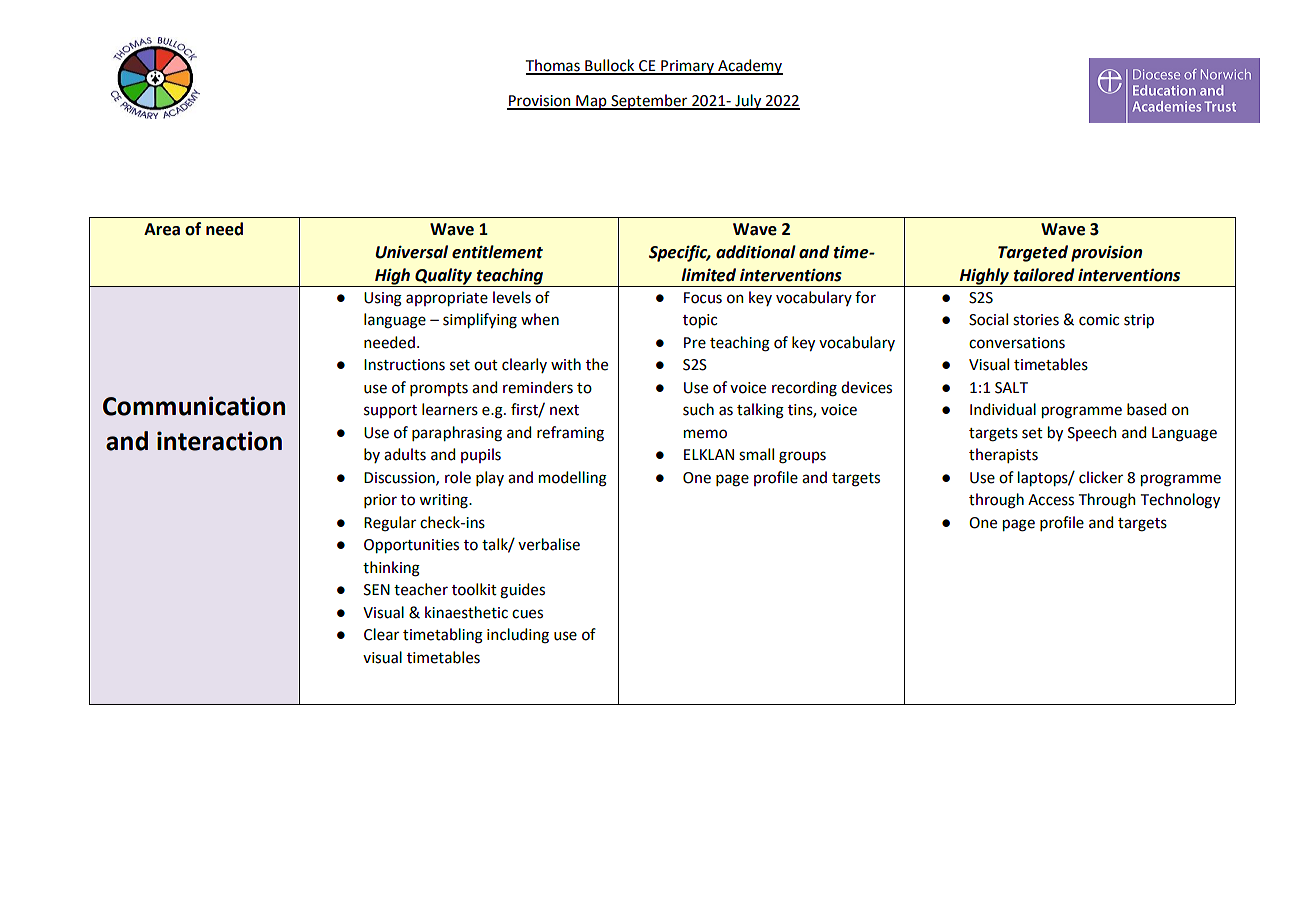 Image resolution: width=1308 pixels, height=924 pixels. Describe the element at coordinates (687, 67) in the document. I see `Primary` at that location.
